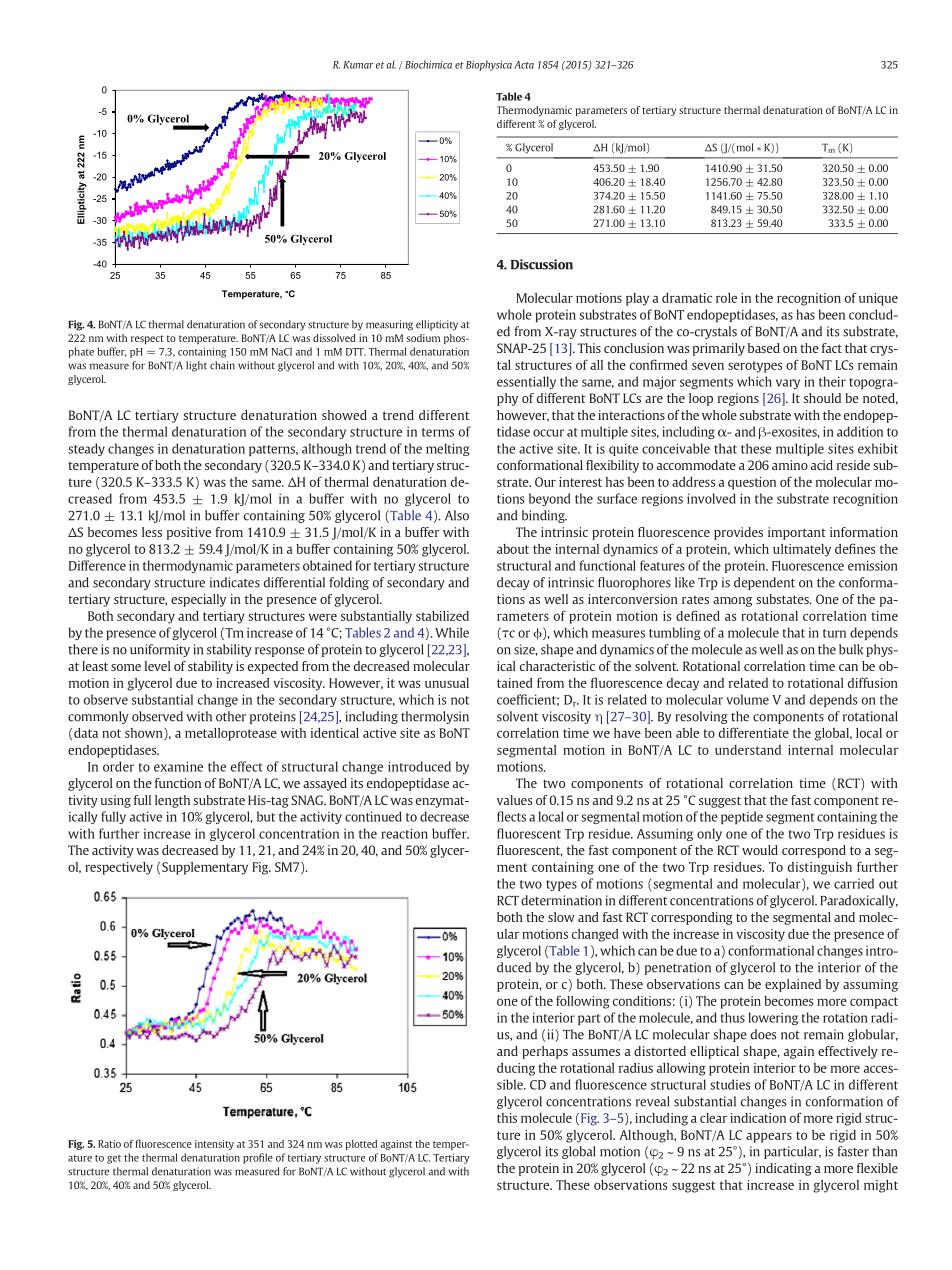 This page has height=1270, width=952. Describe the element at coordinates (361, 1145) in the page. I see `plotted` at that location.
